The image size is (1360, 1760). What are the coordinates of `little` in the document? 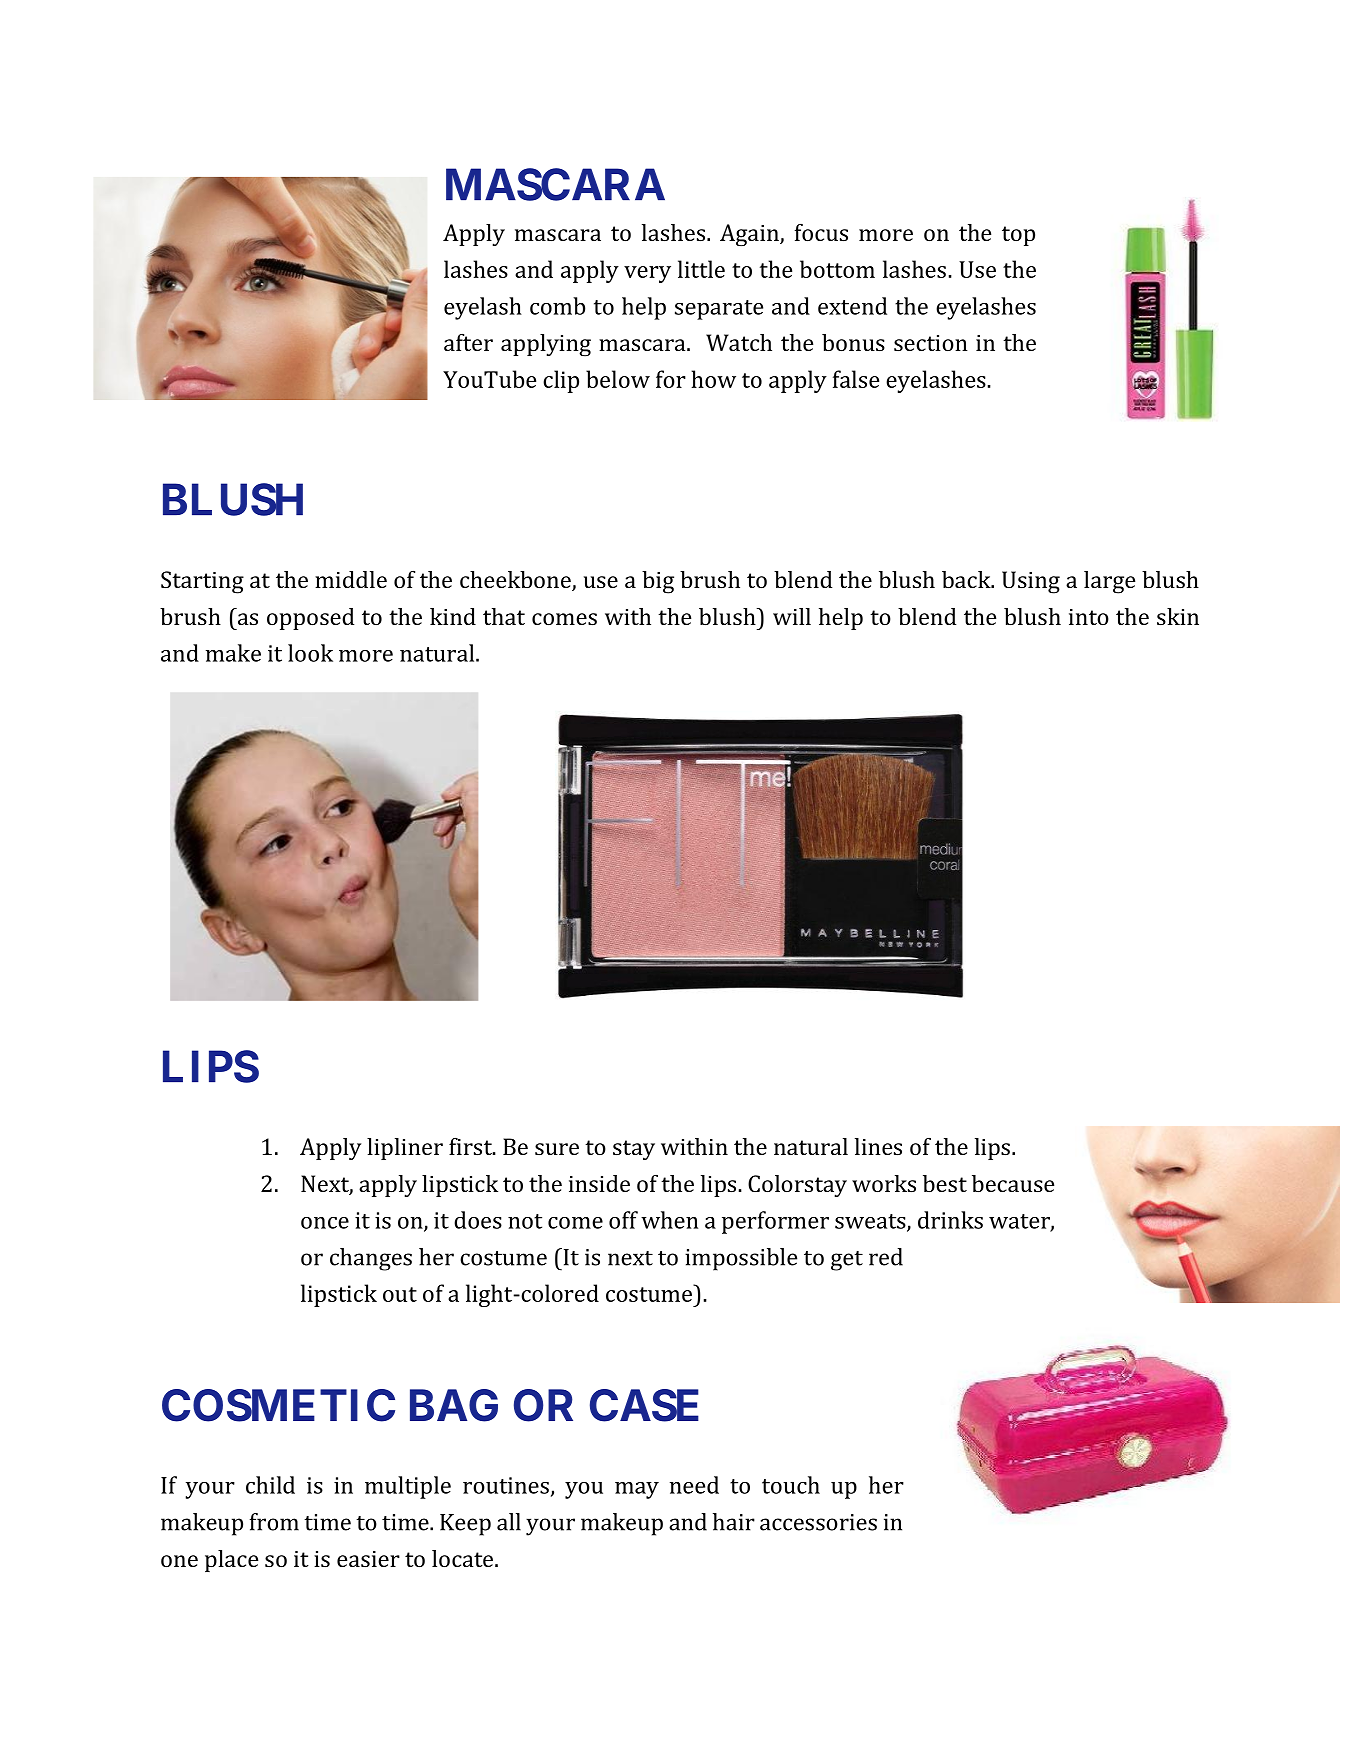 It's located at (701, 269).
